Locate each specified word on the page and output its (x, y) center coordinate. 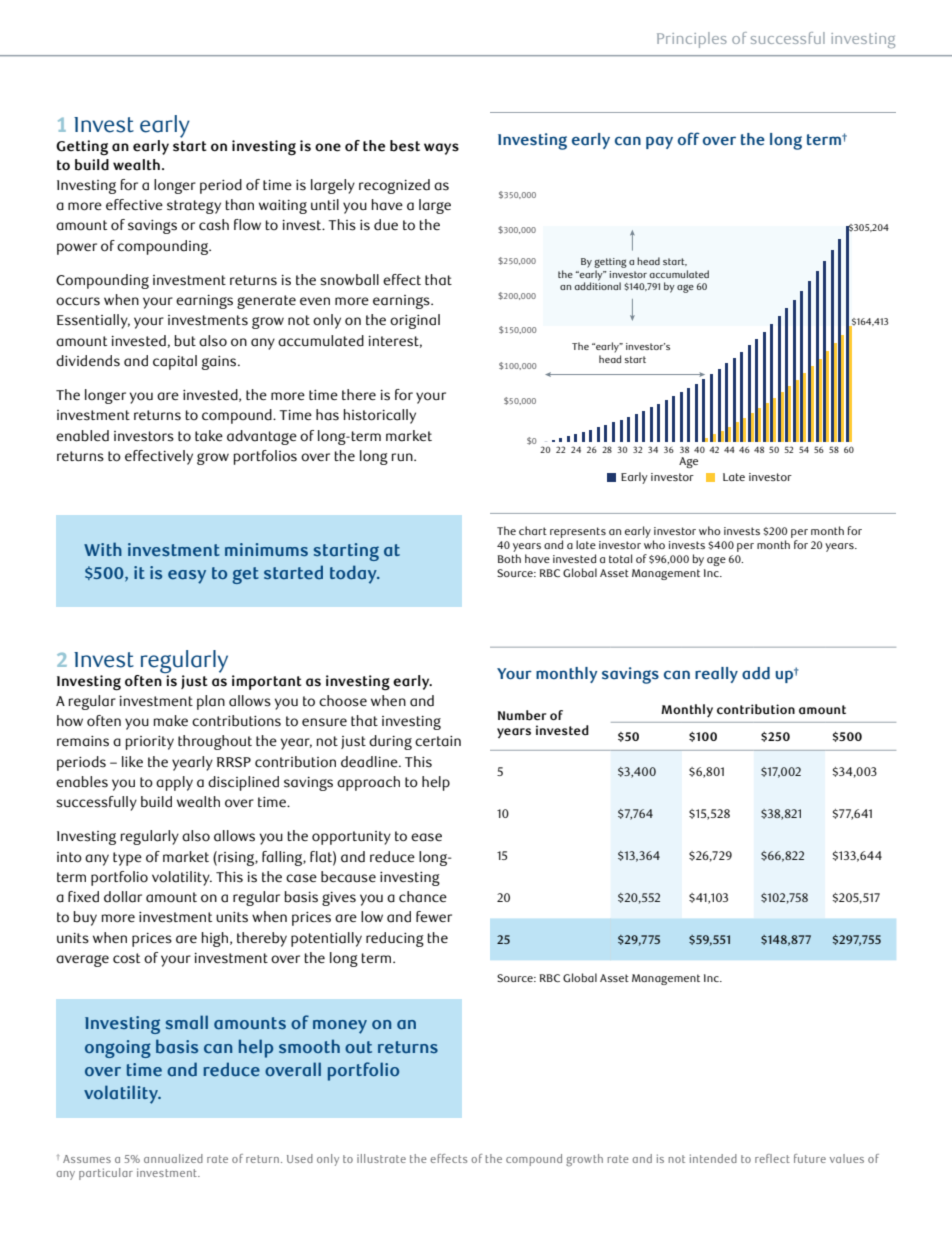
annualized (173, 1158)
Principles (692, 40)
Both (509, 558)
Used (300, 1158)
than (240, 205)
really (716, 675)
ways (441, 149)
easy (187, 577)
